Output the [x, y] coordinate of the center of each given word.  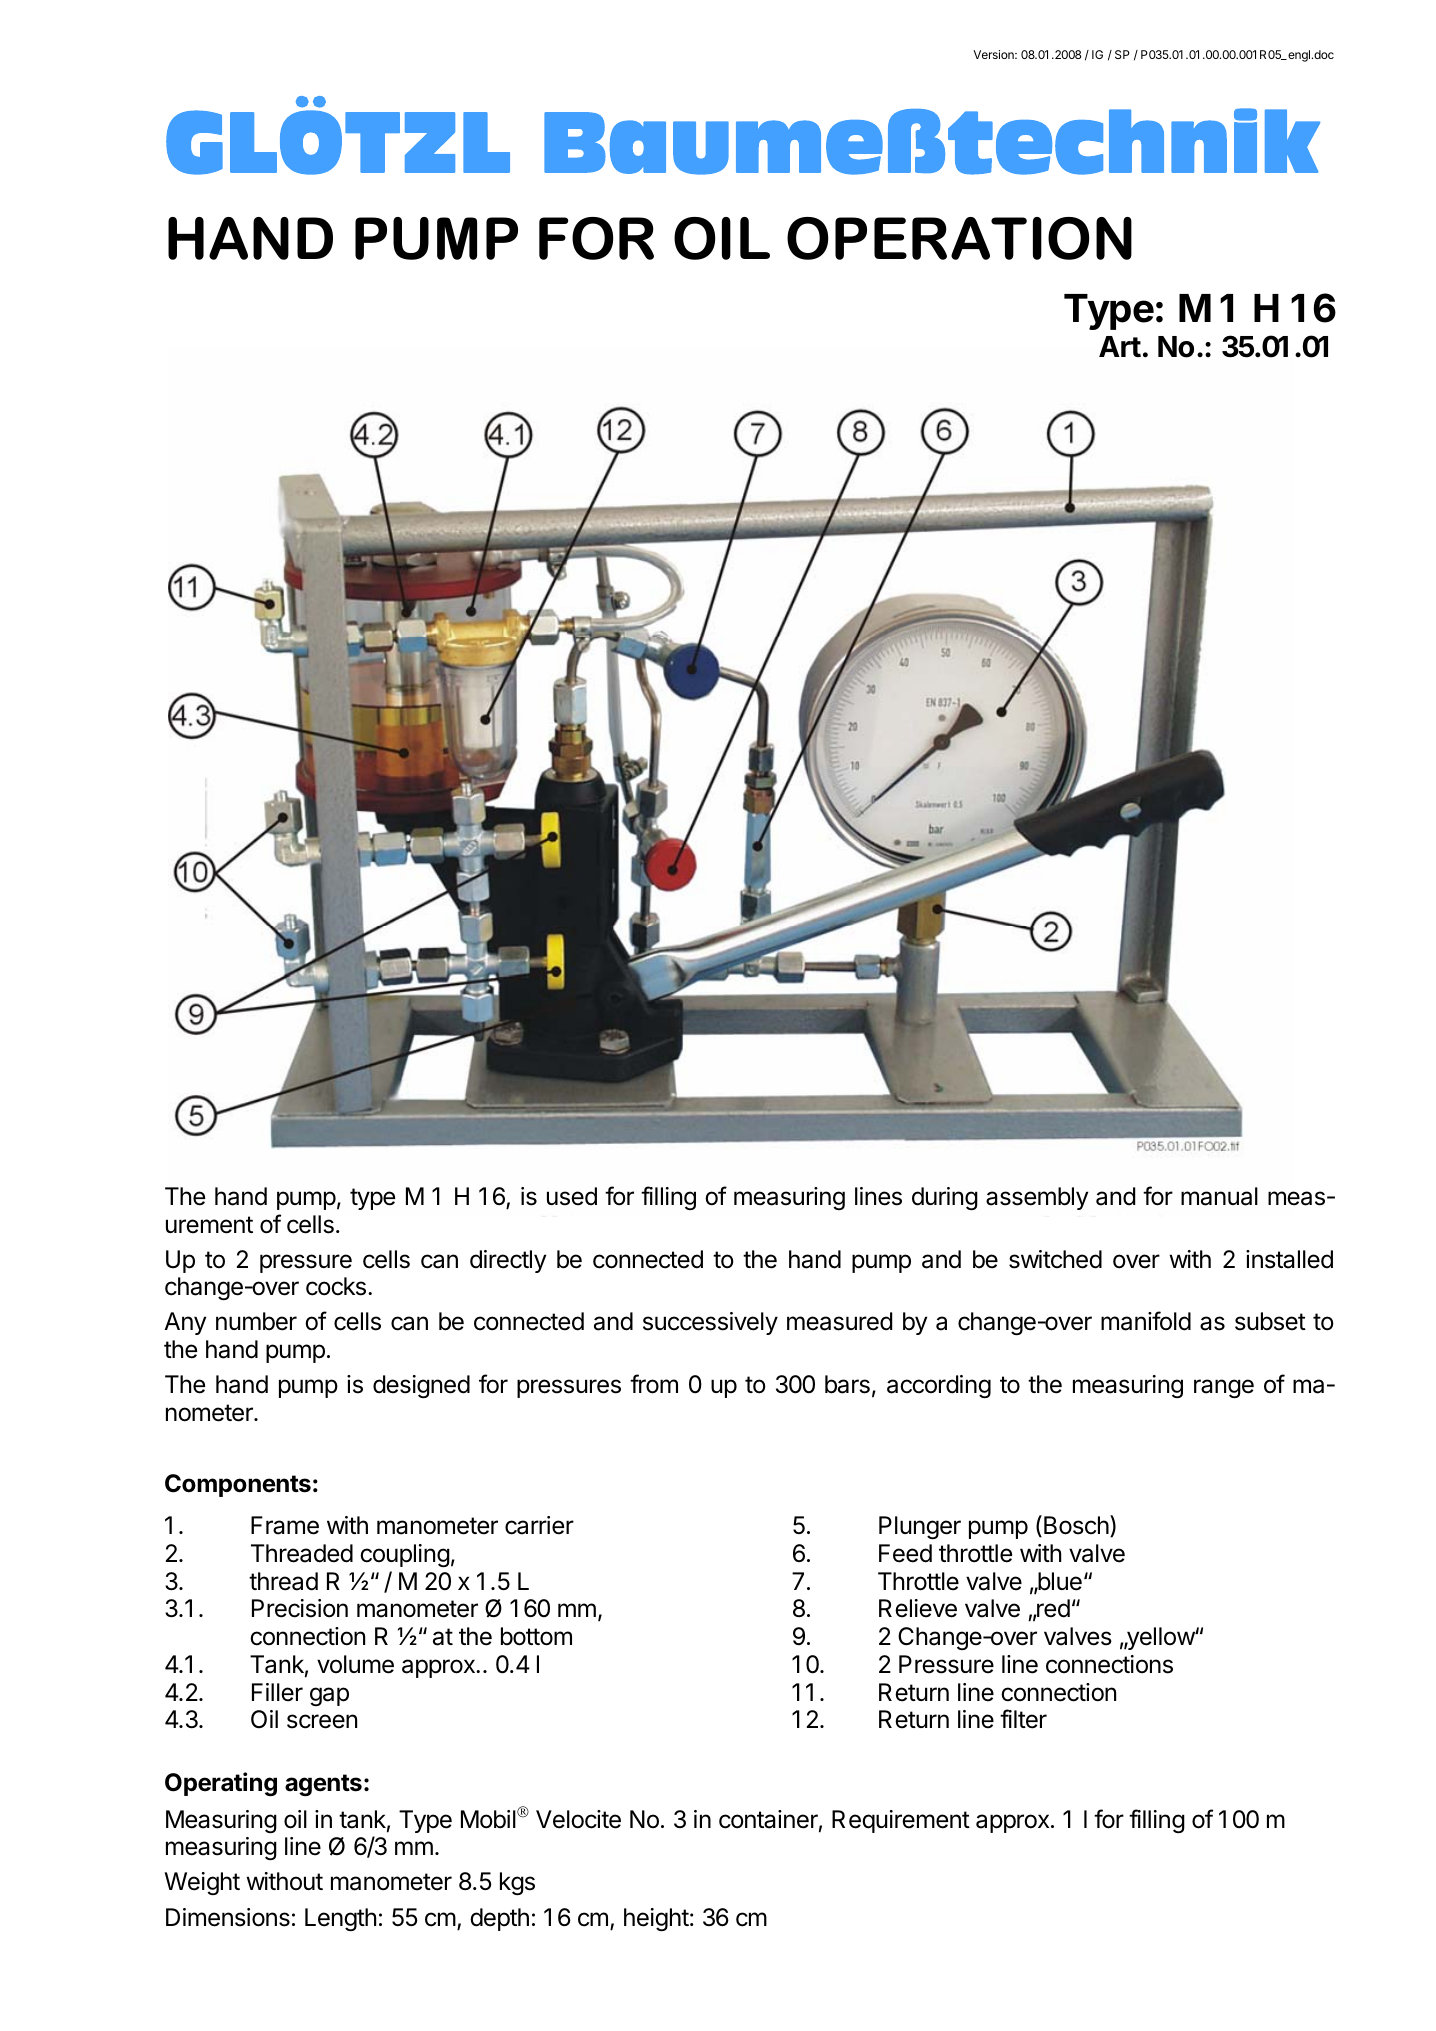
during [945, 1198]
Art [1120, 346]
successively [710, 1323]
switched [1055, 1259]
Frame [285, 1525]
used [572, 1196]
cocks [336, 1286]
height [656, 1919]
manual [1219, 1196]
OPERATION [959, 238]
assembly [1037, 1198]
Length [340, 1919]
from [654, 1384]
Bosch [1076, 1525]
